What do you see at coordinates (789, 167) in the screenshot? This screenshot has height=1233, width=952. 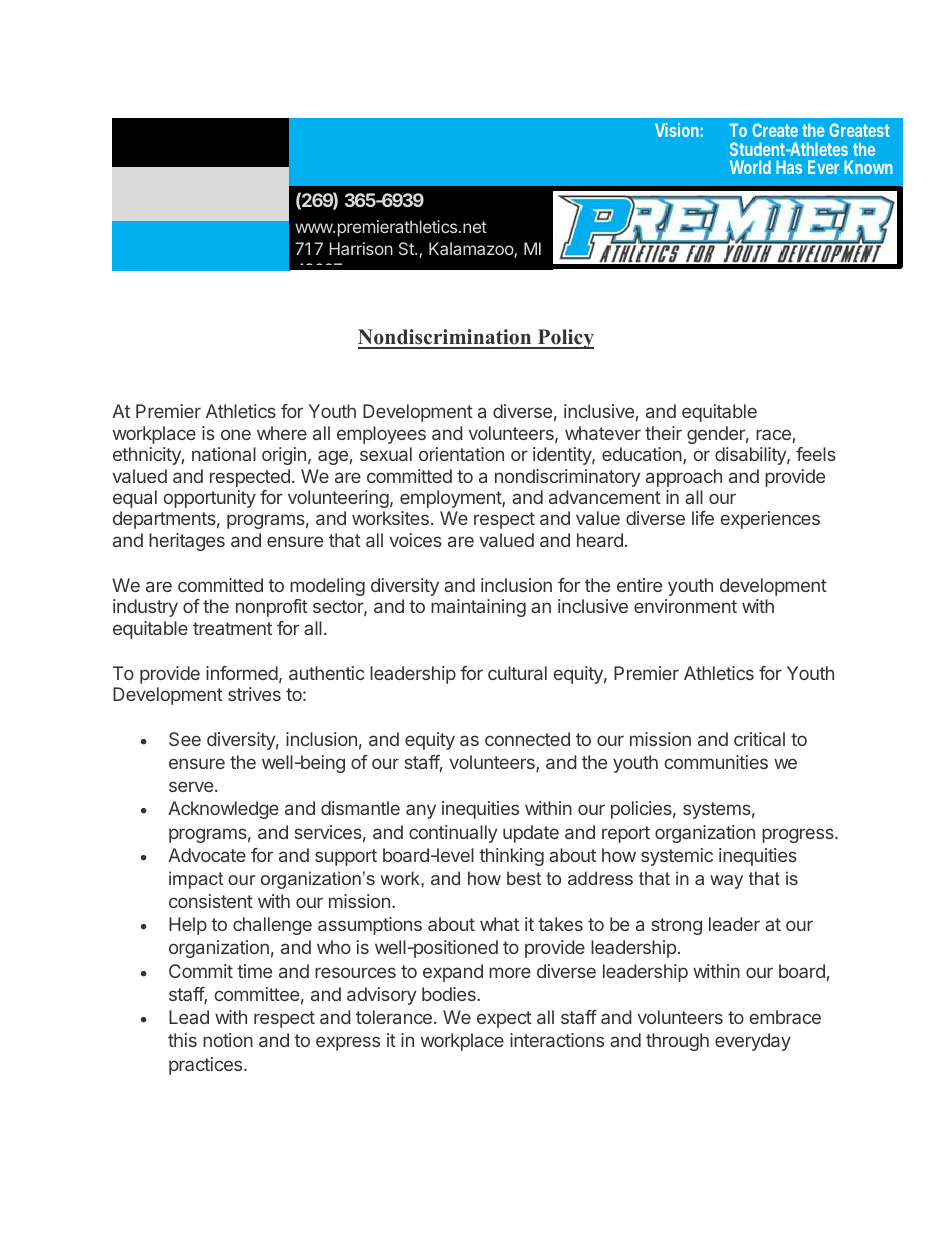 I see `Has` at bounding box center [789, 167].
